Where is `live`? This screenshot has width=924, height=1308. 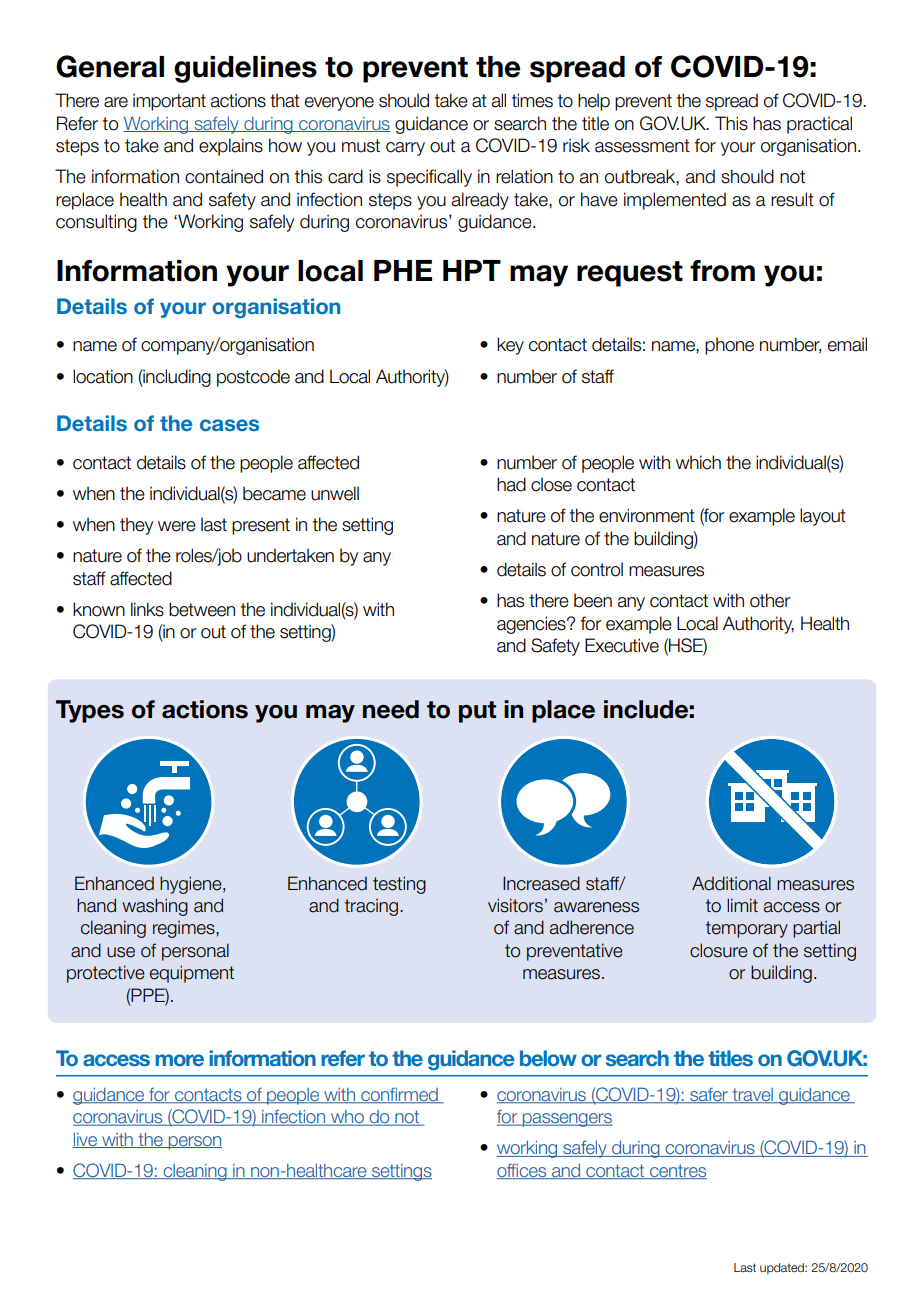 live is located at coordinates (86, 1140).
